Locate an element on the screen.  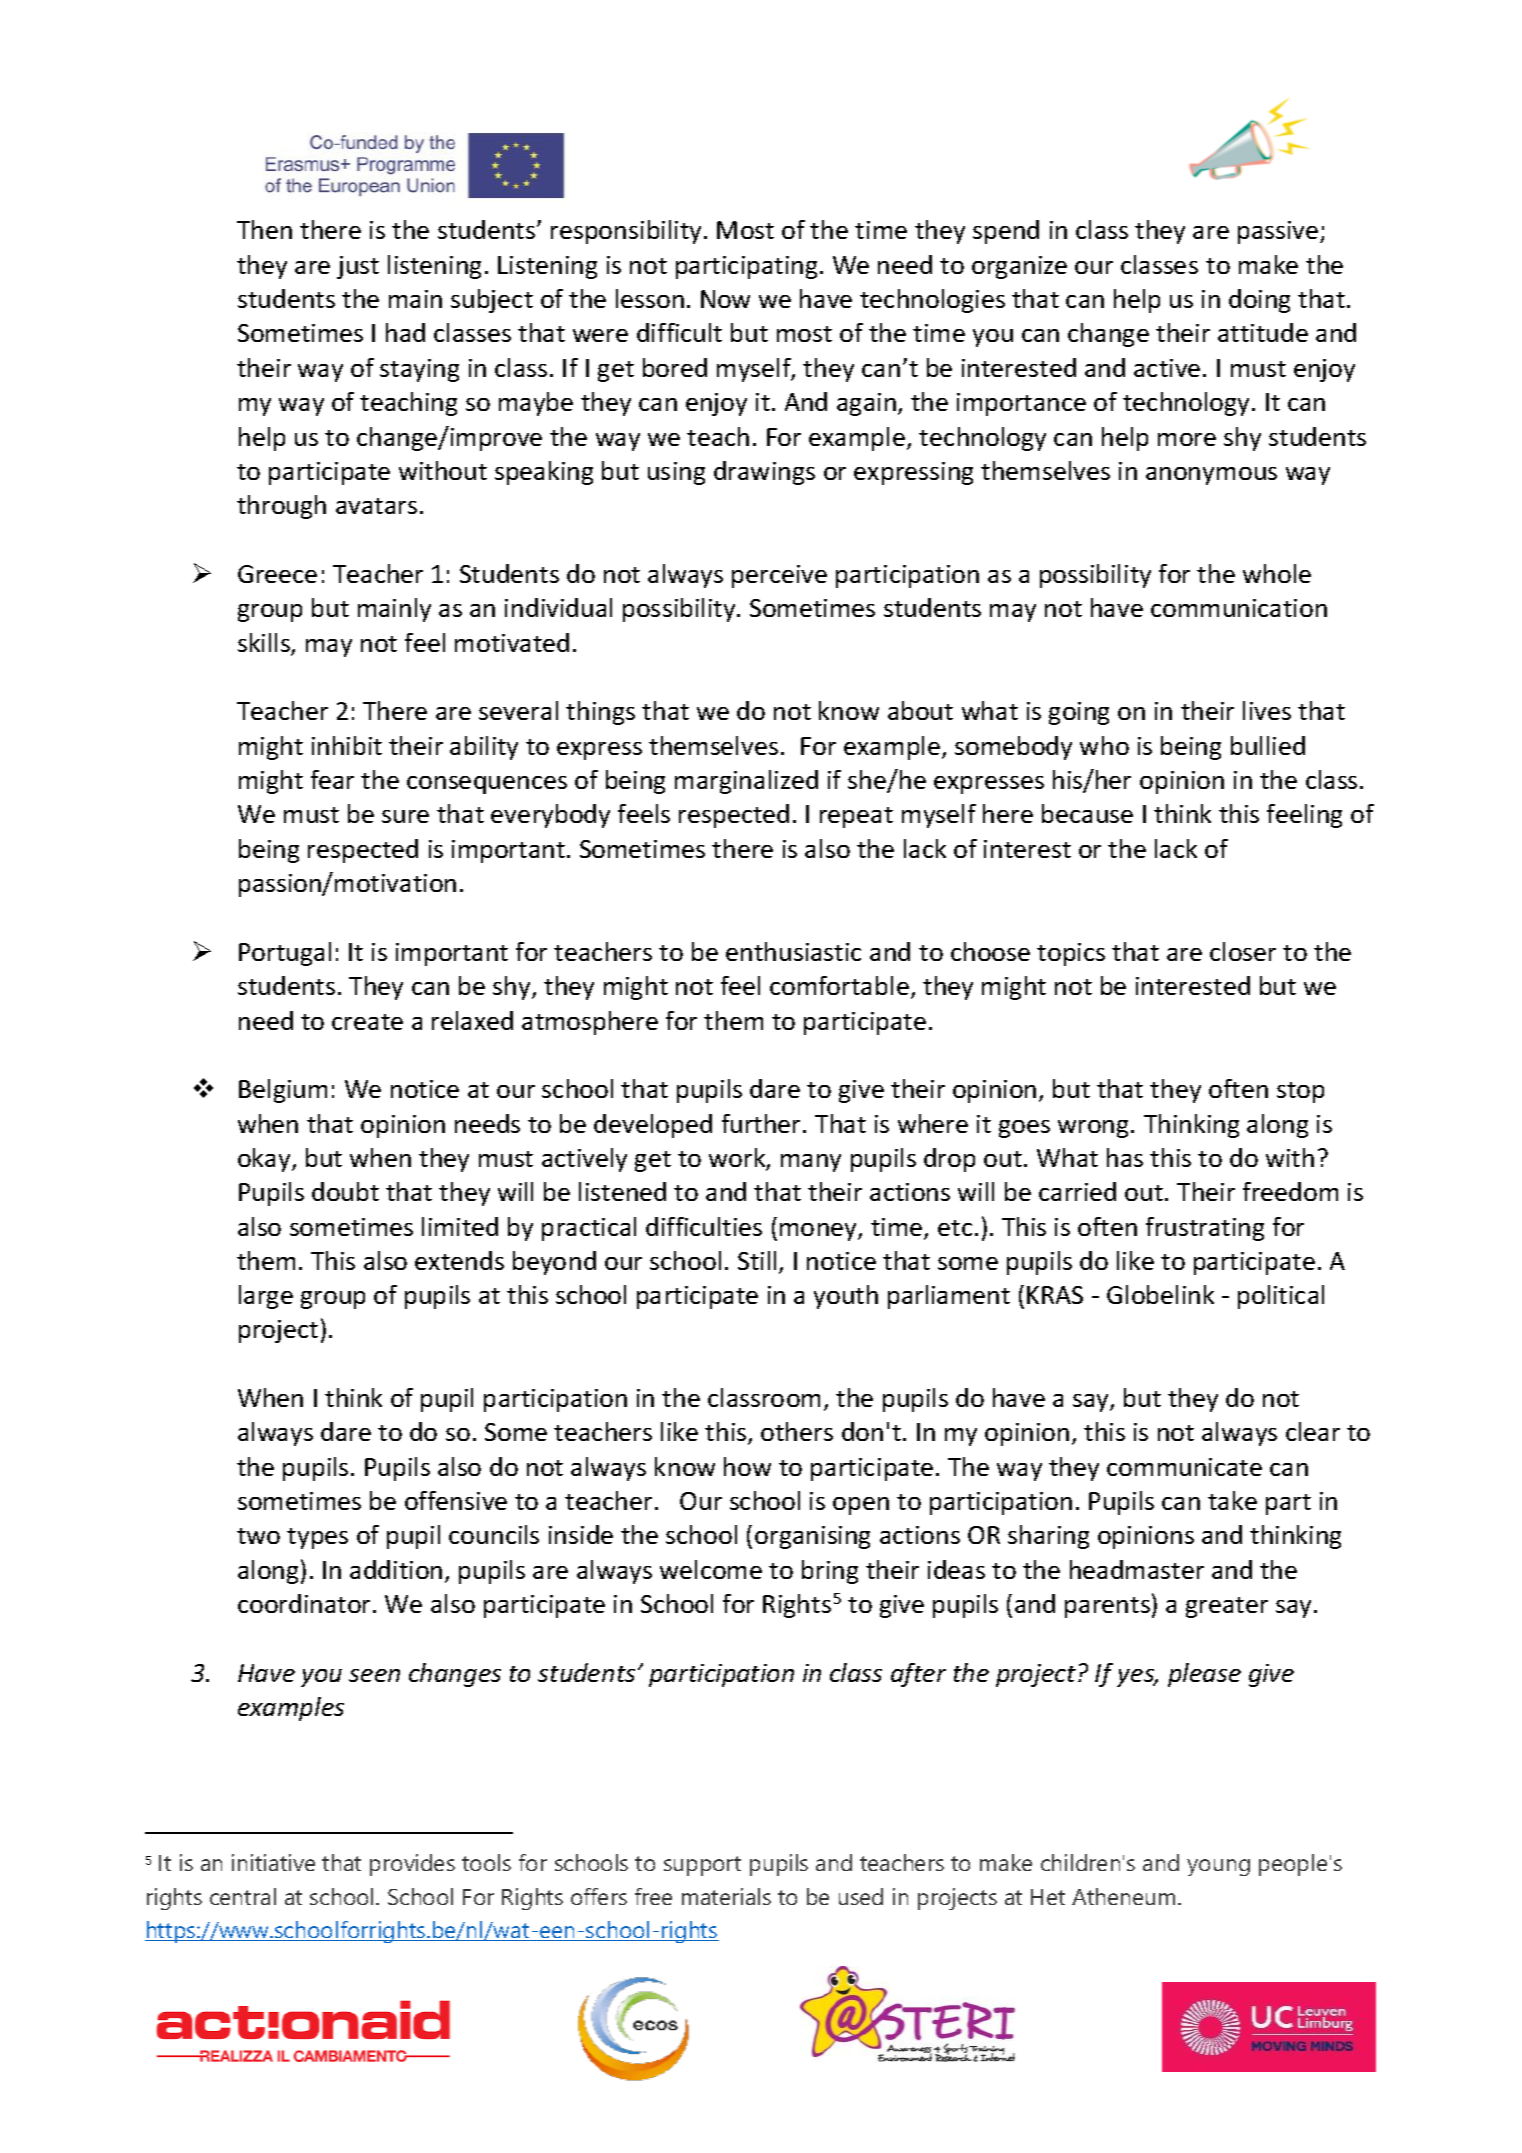
just is located at coordinates (358, 267).
